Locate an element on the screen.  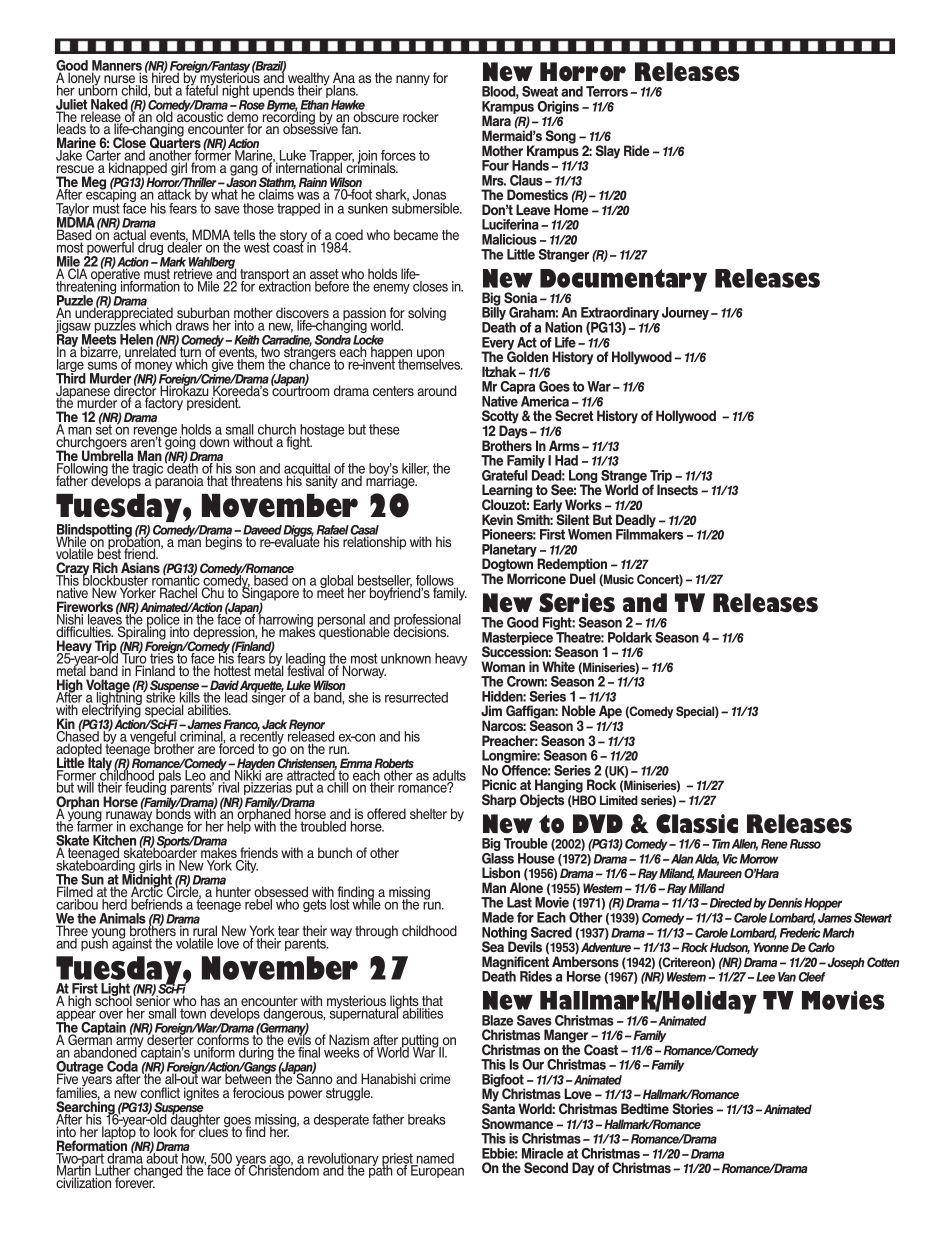
Terrors is located at coordinates (607, 91).
